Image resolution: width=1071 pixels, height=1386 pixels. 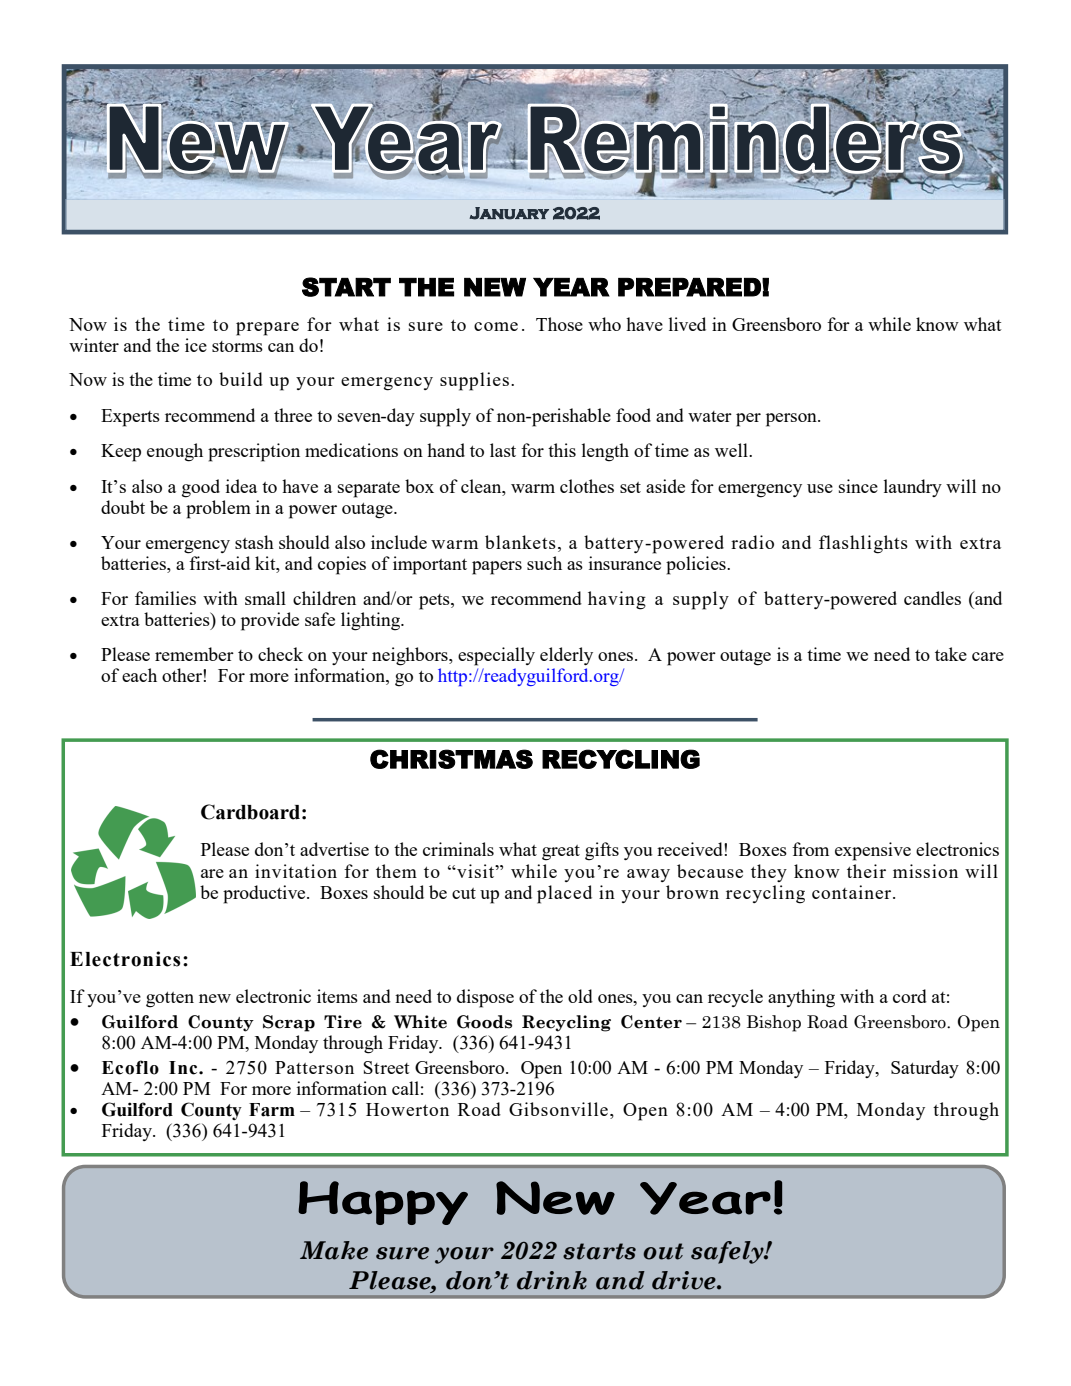 What do you see at coordinates (687, 324) in the screenshot?
I see `lived` at bounding box center [687, 324].
